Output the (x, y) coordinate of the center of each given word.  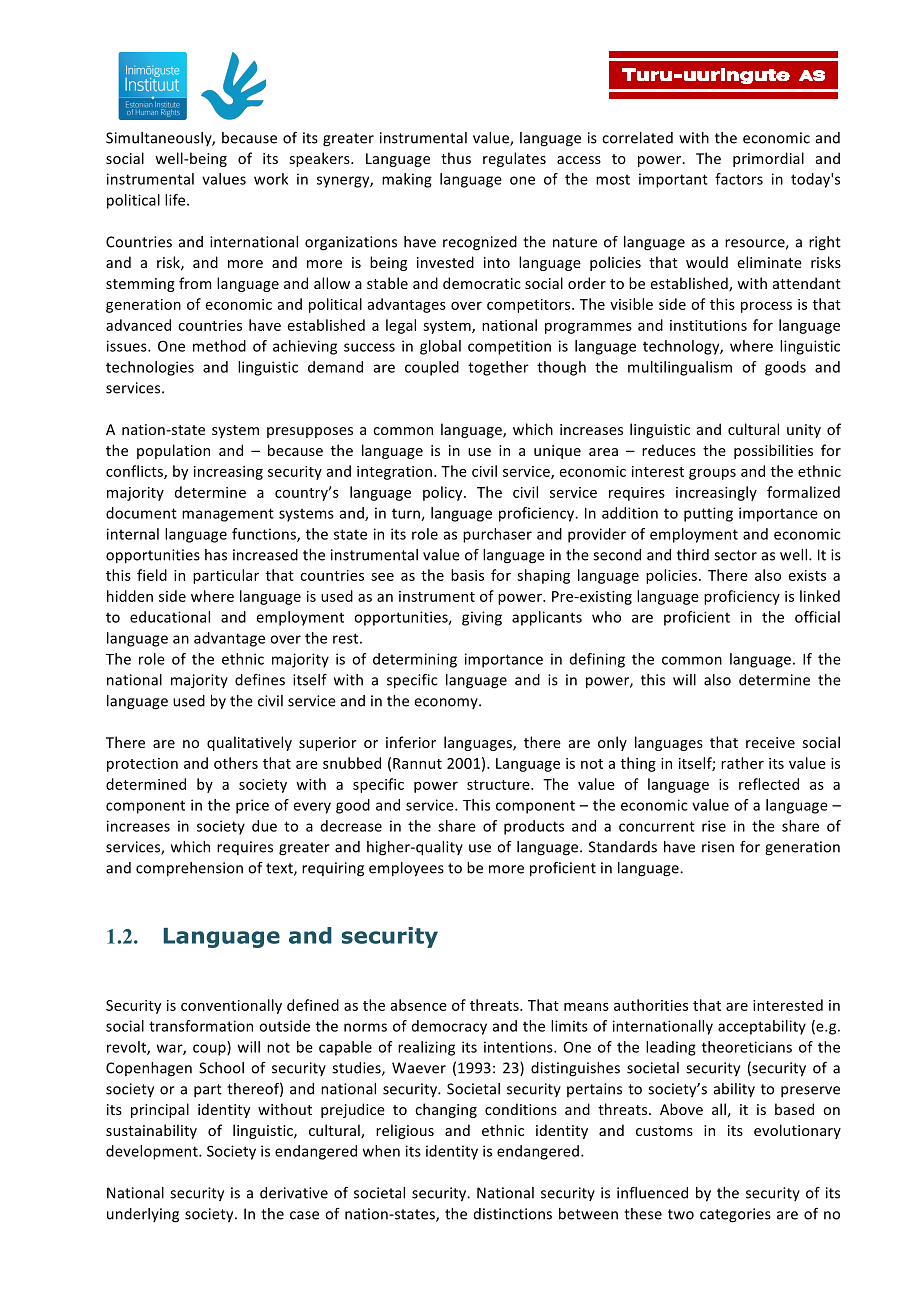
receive (770, 742)
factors (739, 179)
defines (260, 680)
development (153, 1152)
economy (447, 703)
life (176, 200)
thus (456, 158)
